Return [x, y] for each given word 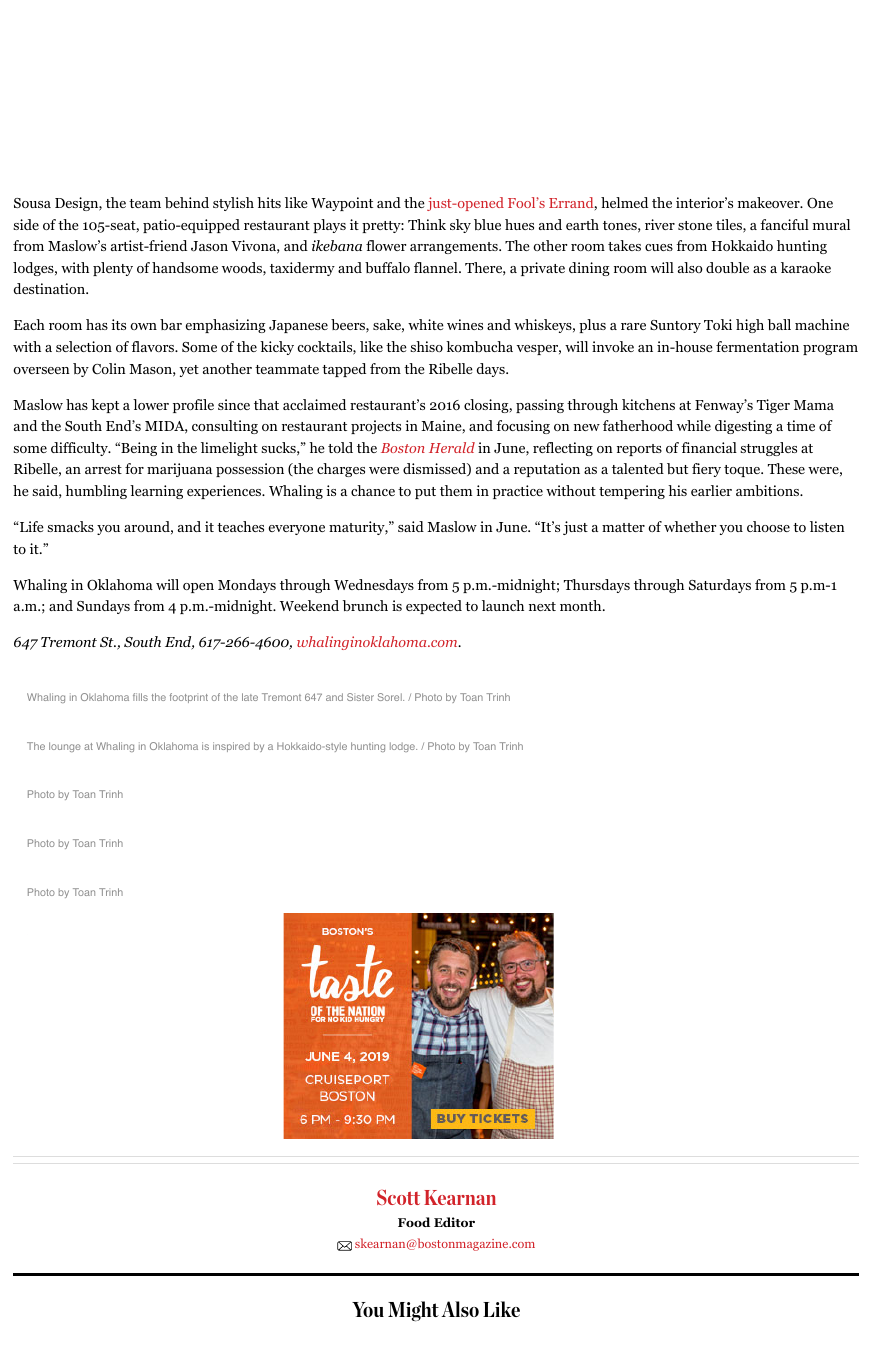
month [582, 605]
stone [695, 225]
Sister [360, 697]
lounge [65, 747]
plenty [113, 269]
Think [427, 224]
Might [413, 1311]
